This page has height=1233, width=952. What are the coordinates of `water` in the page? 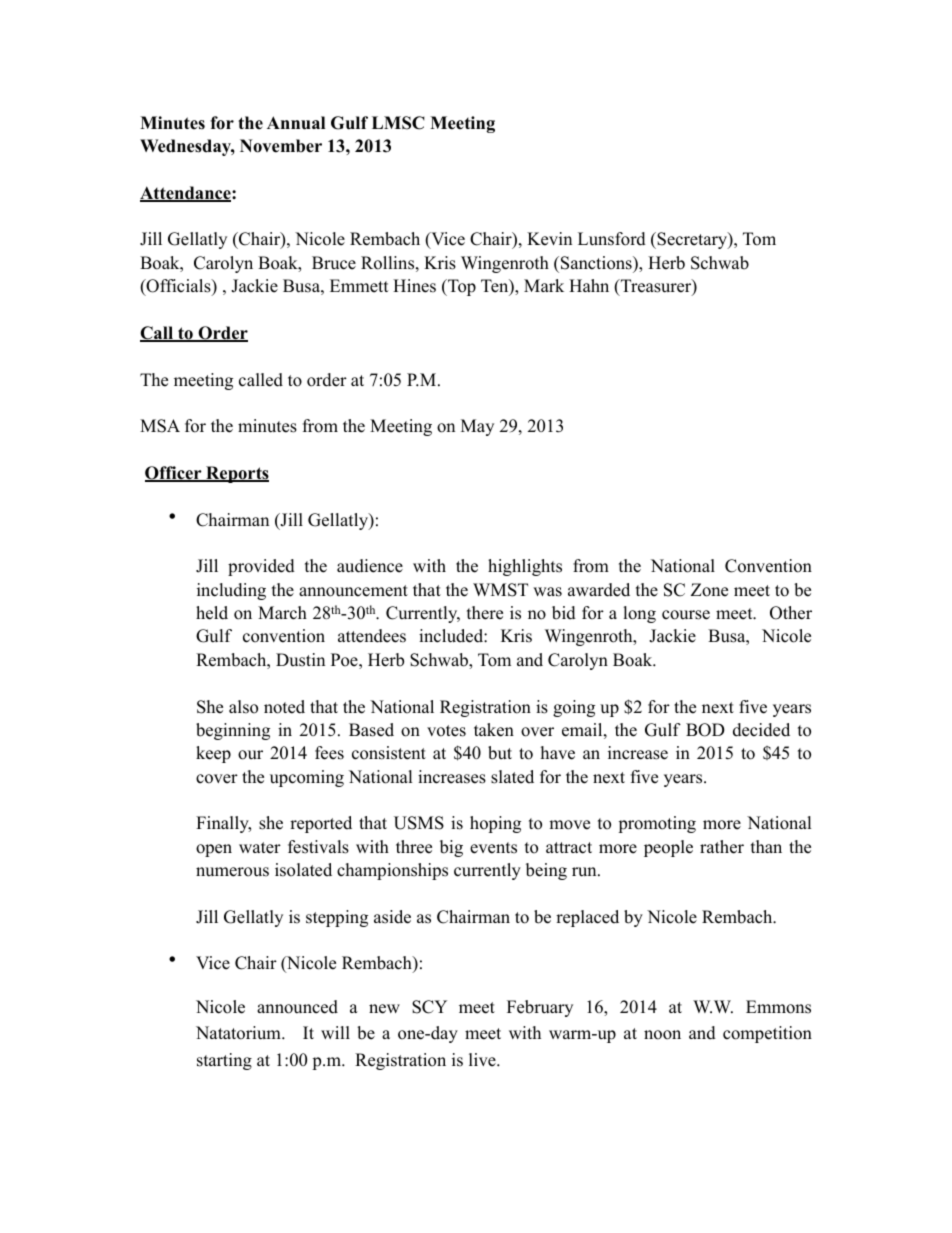 It's located at (260, 848).
